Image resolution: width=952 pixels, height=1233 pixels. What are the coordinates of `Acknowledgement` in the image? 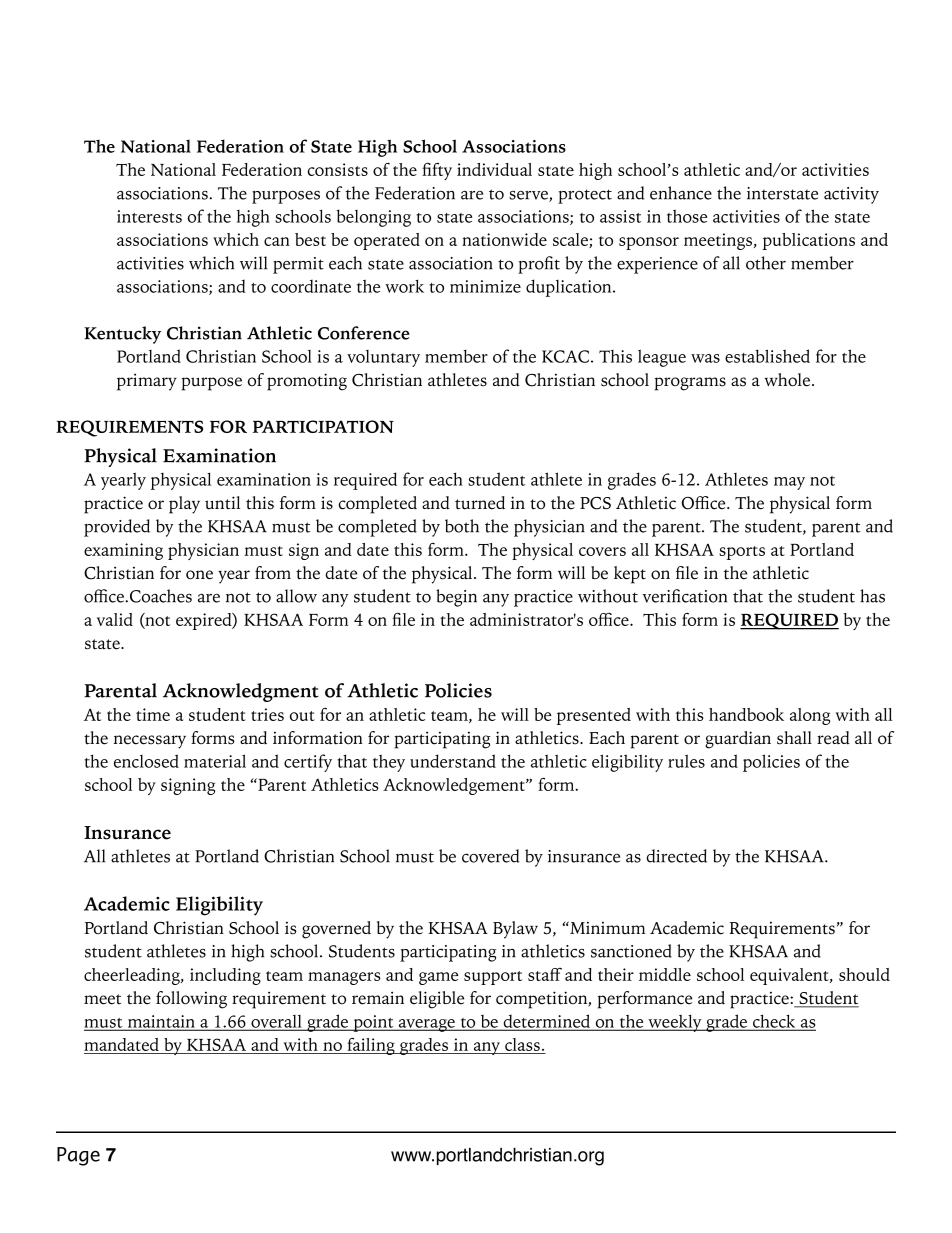 It's located at (455, 786).
